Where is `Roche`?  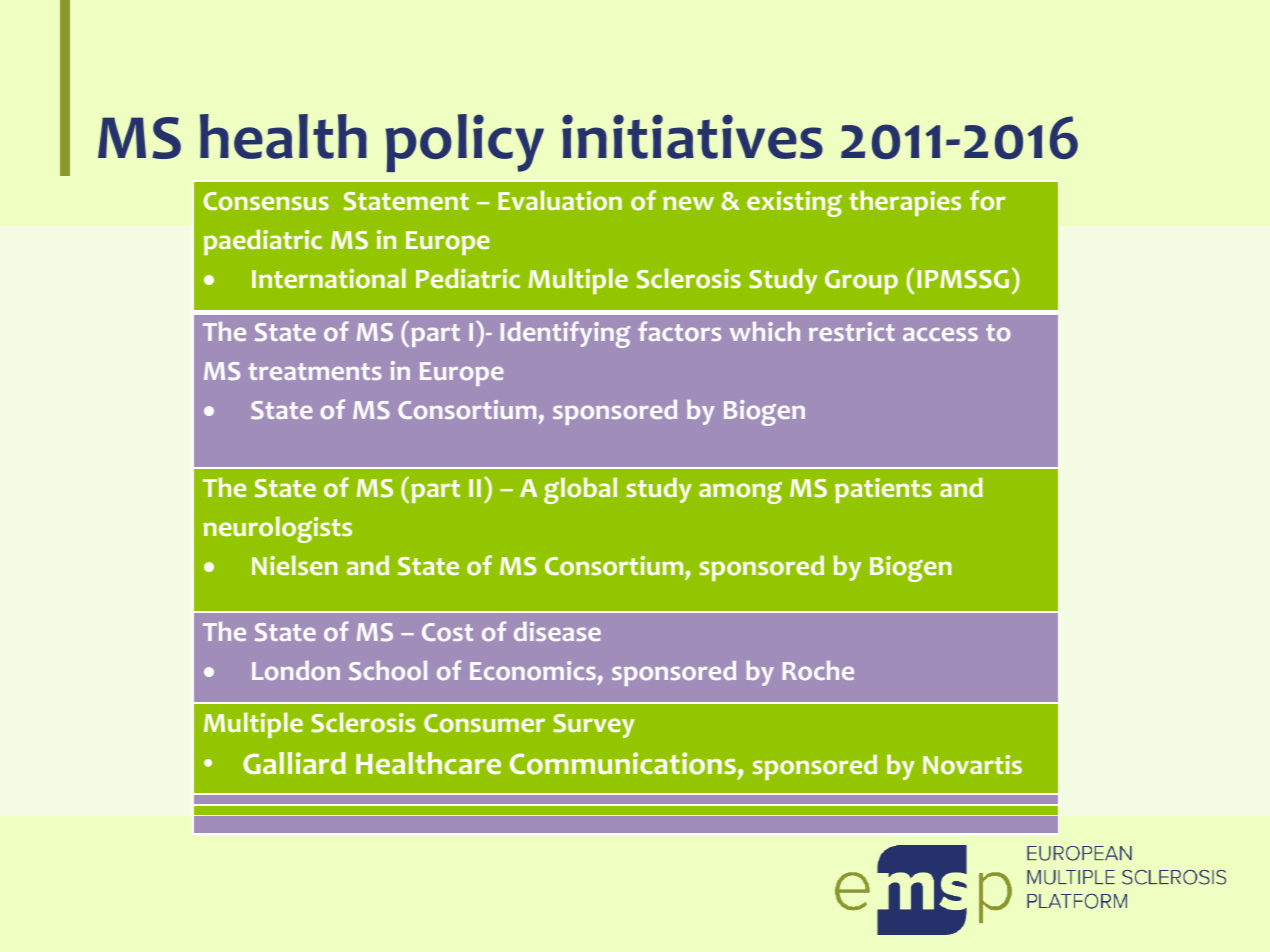 Roche is located at coordinates (818, 670).
